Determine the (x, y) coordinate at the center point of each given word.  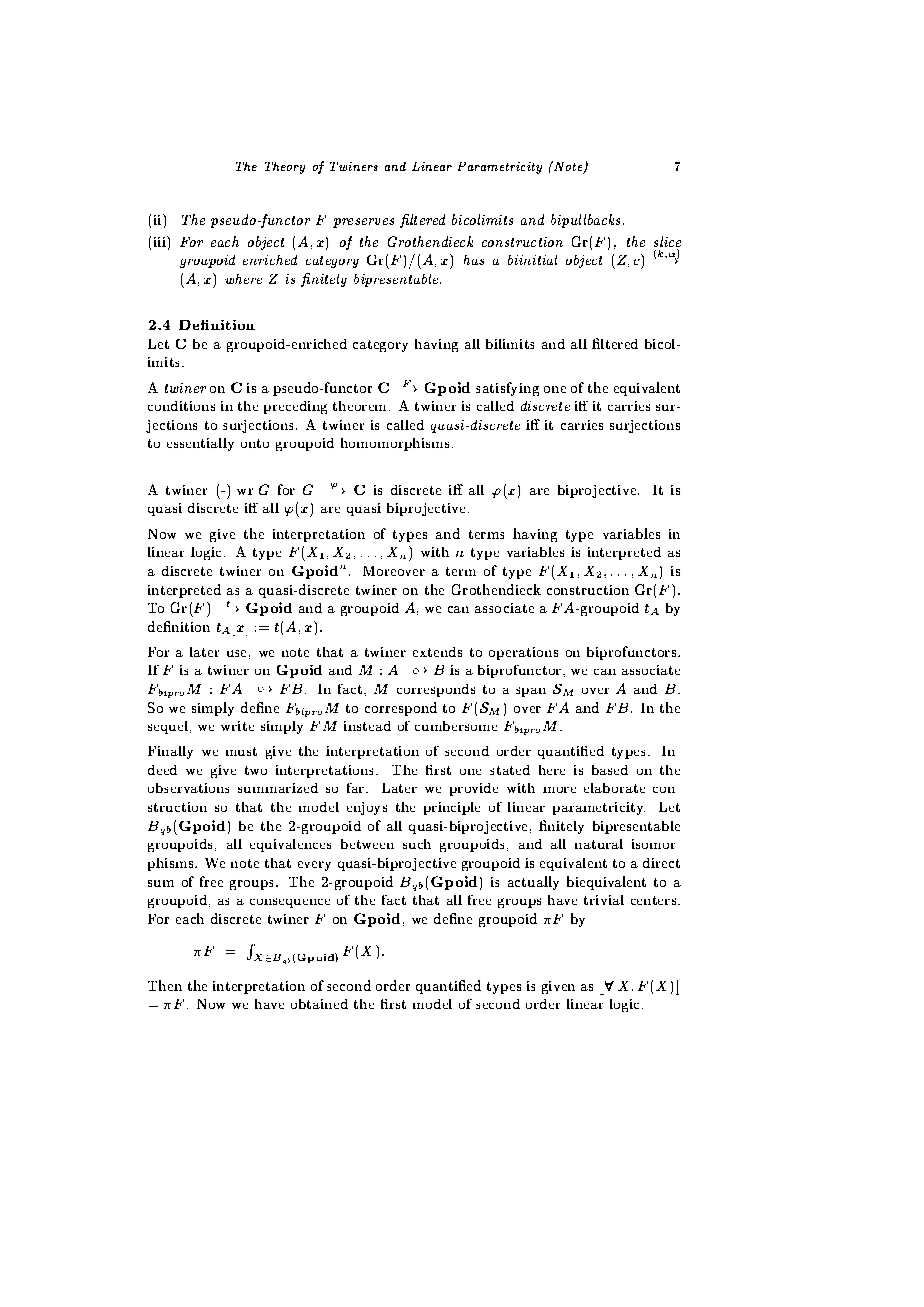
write (237, 726)
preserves (363, 223)
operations (523, 653)
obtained (319, 1004)
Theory (285, 168)
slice (667, 243)
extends (437, 652)
